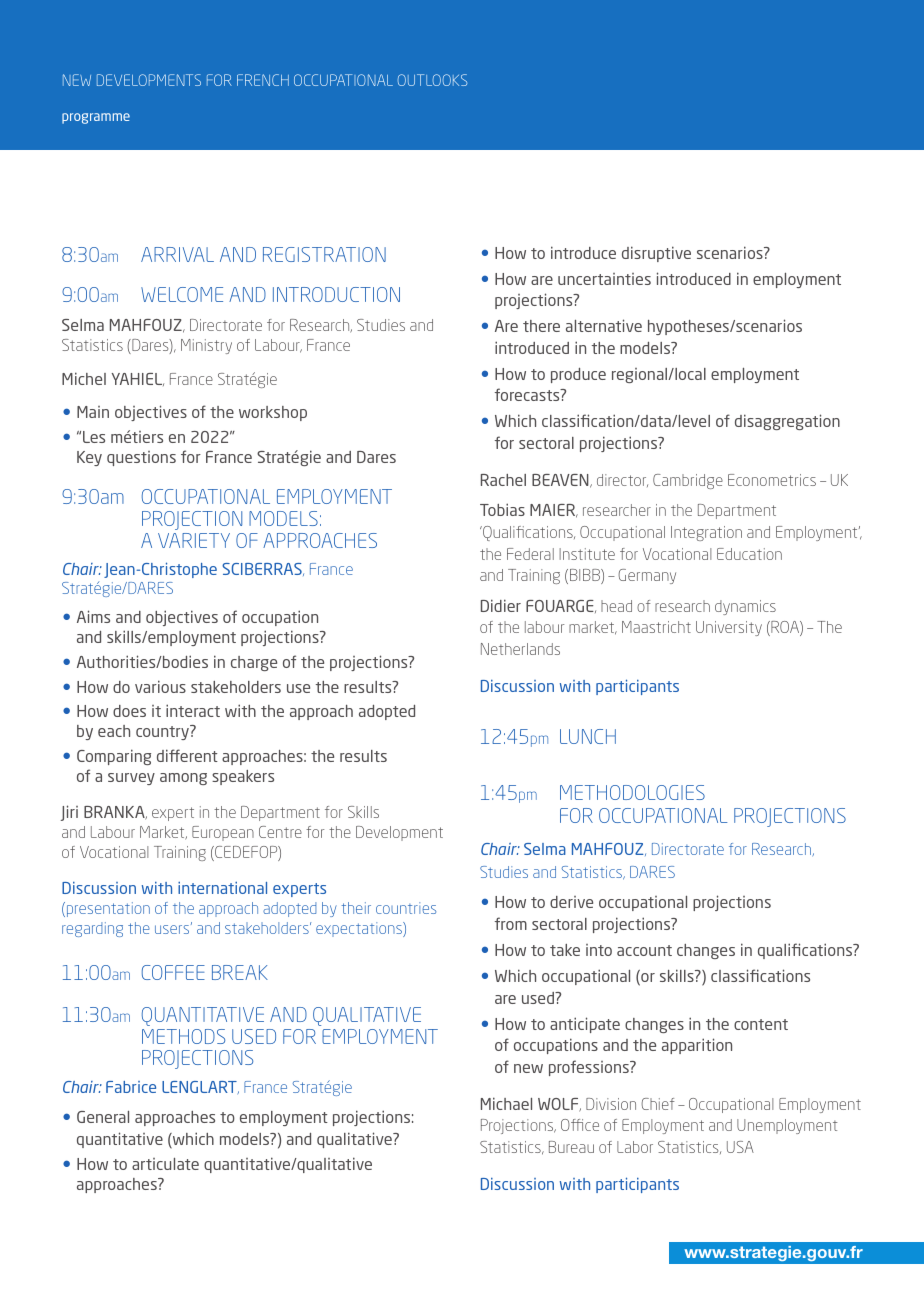 The image size is (924, 1308). What do you see at coordinates (656, 254) in the screenshot?
I see `disruptive` at bounding box center [656, 254].
